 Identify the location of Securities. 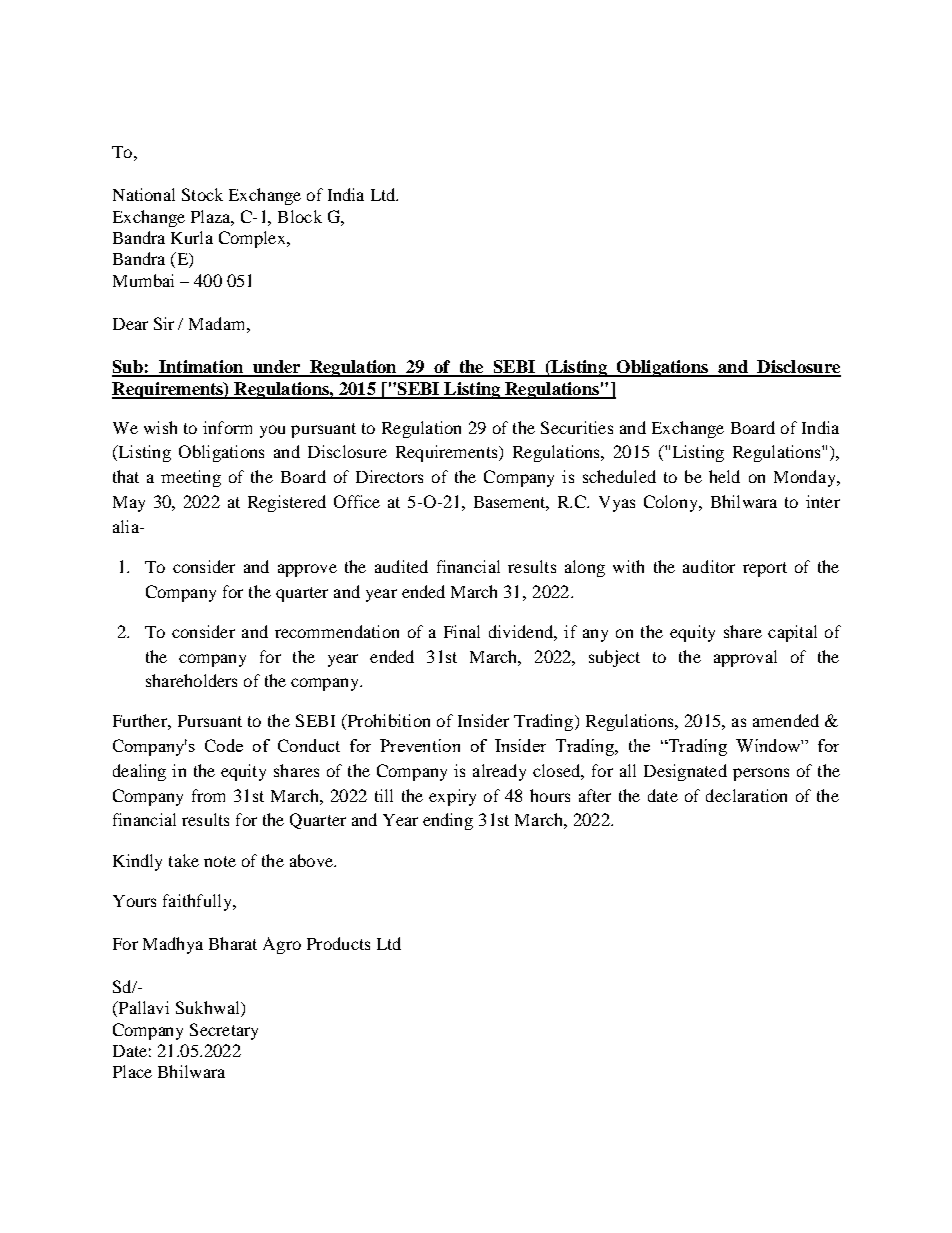
(577, 427).
